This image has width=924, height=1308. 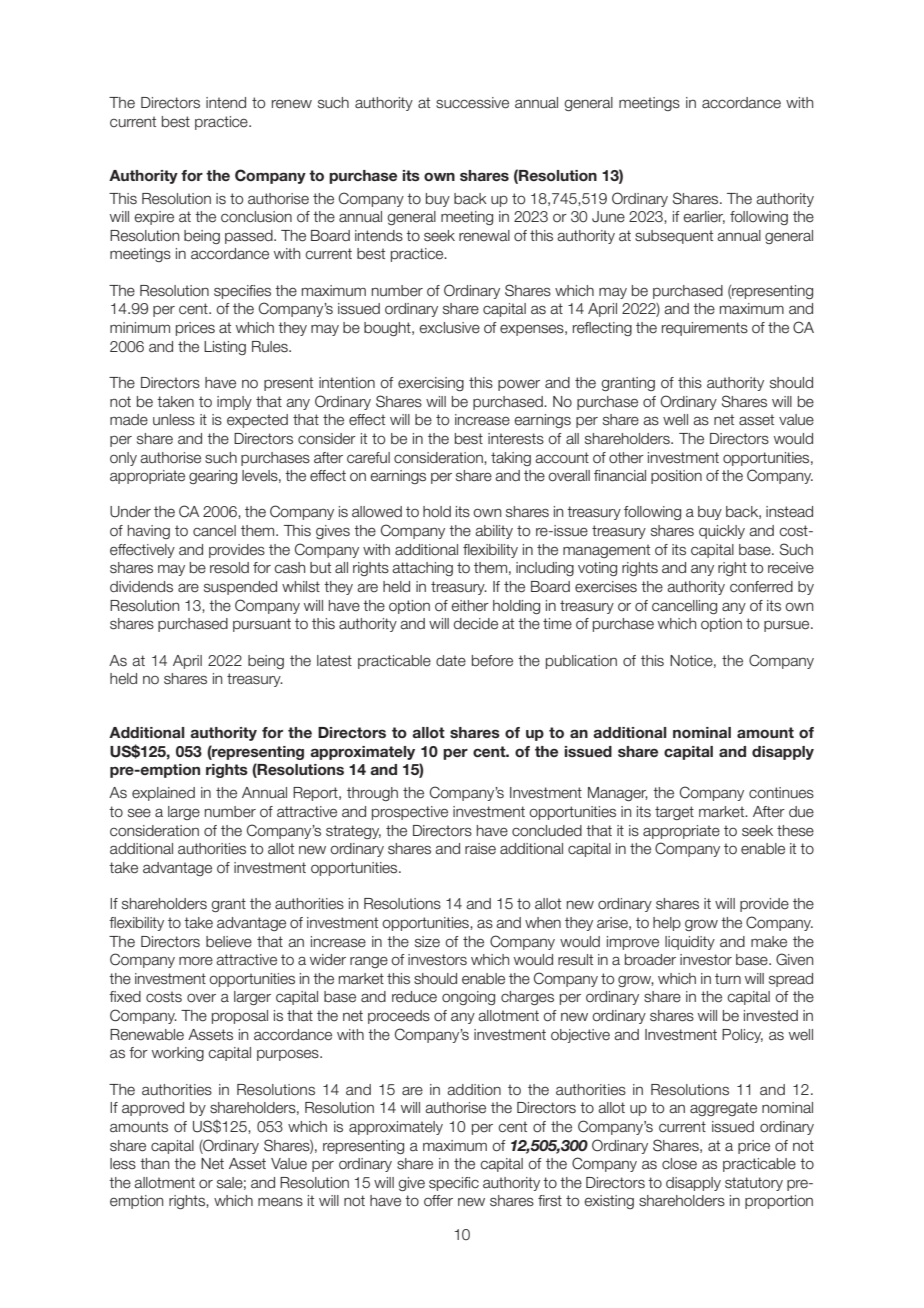 What do you see at coordinates (472, 103) in the image?
I see `successive` at bounding box center [472, 103].
